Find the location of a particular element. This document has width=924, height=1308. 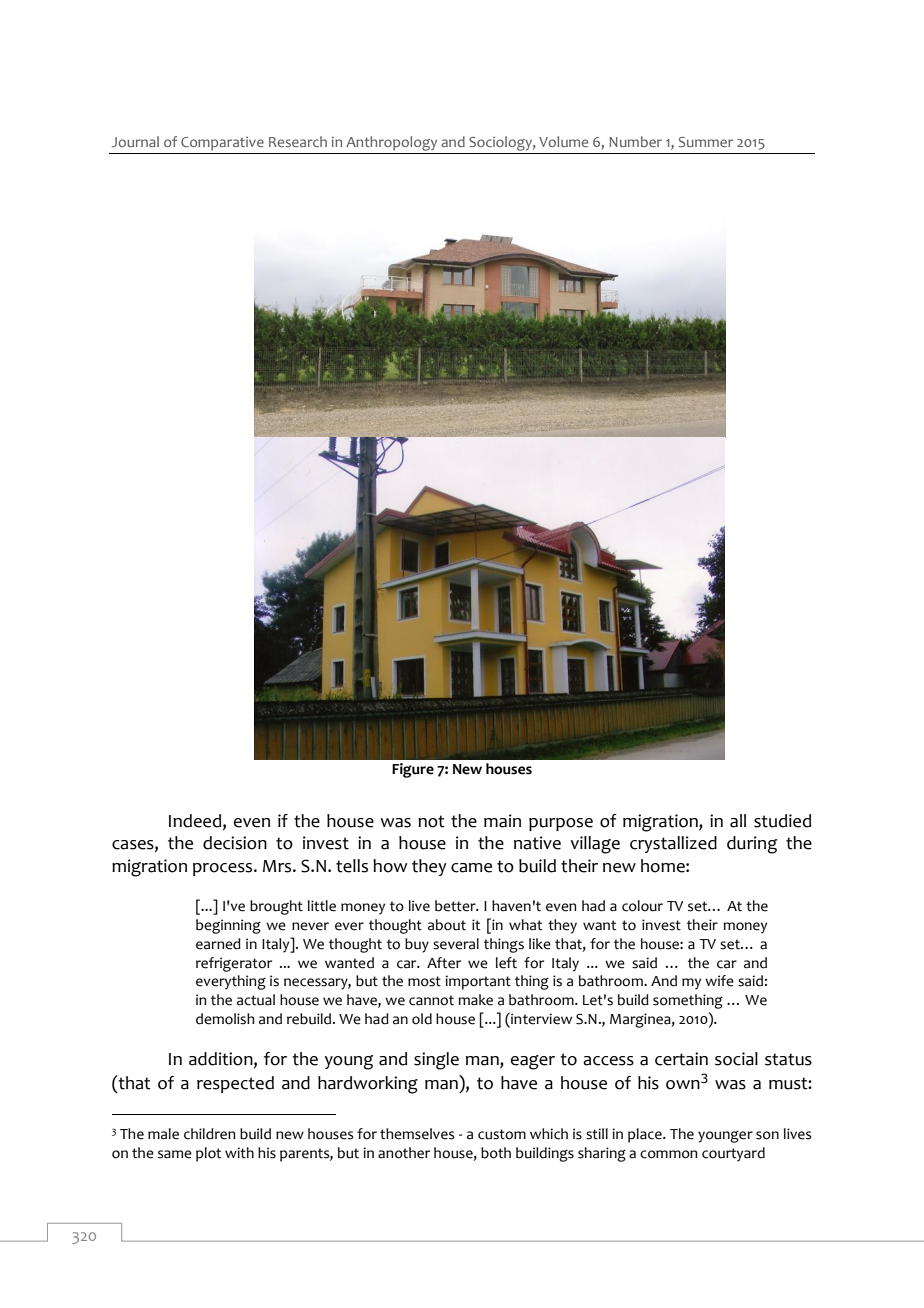

studied is located at coordinates (782, 821).
